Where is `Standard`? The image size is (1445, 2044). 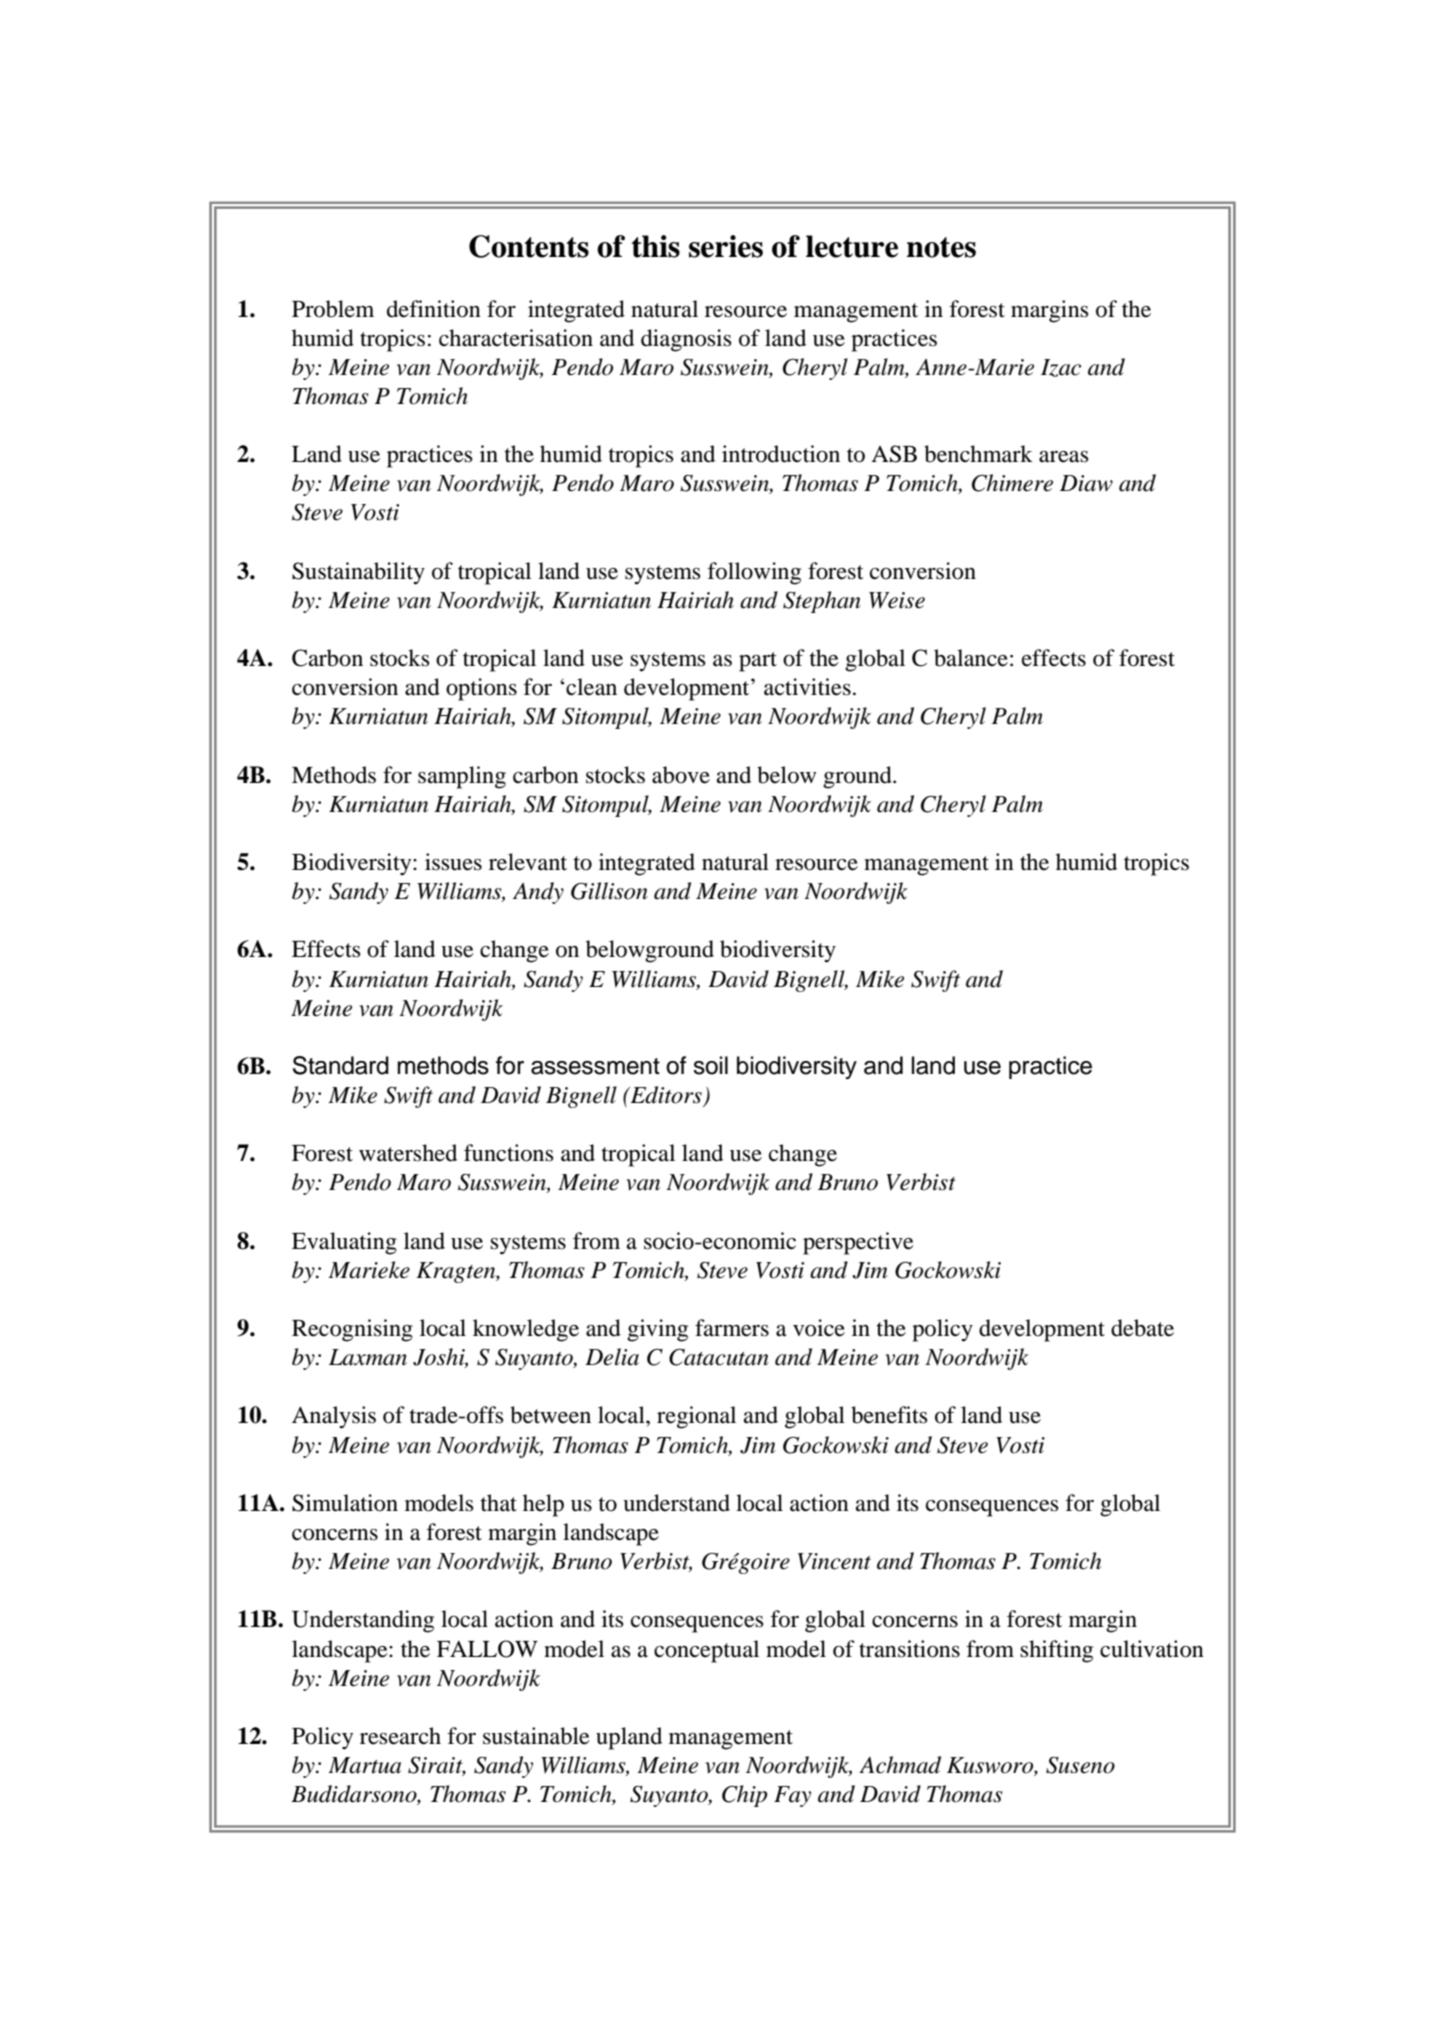 Standard is located at coordinates (341, 1065).
